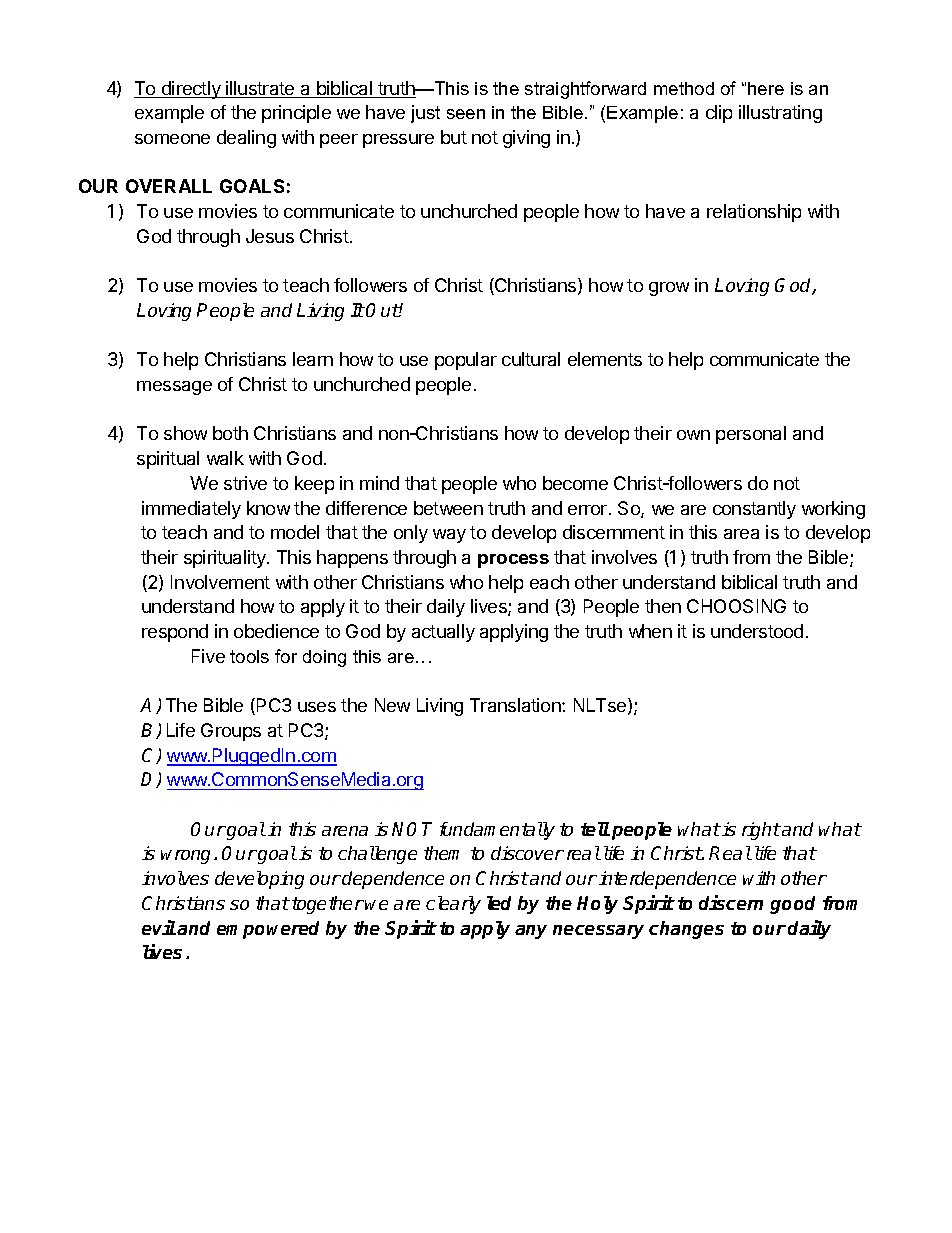 This page has width=952, height=1233. Describe the element at coordinates (268, 930) in the page. I see `empowered` at that location.
